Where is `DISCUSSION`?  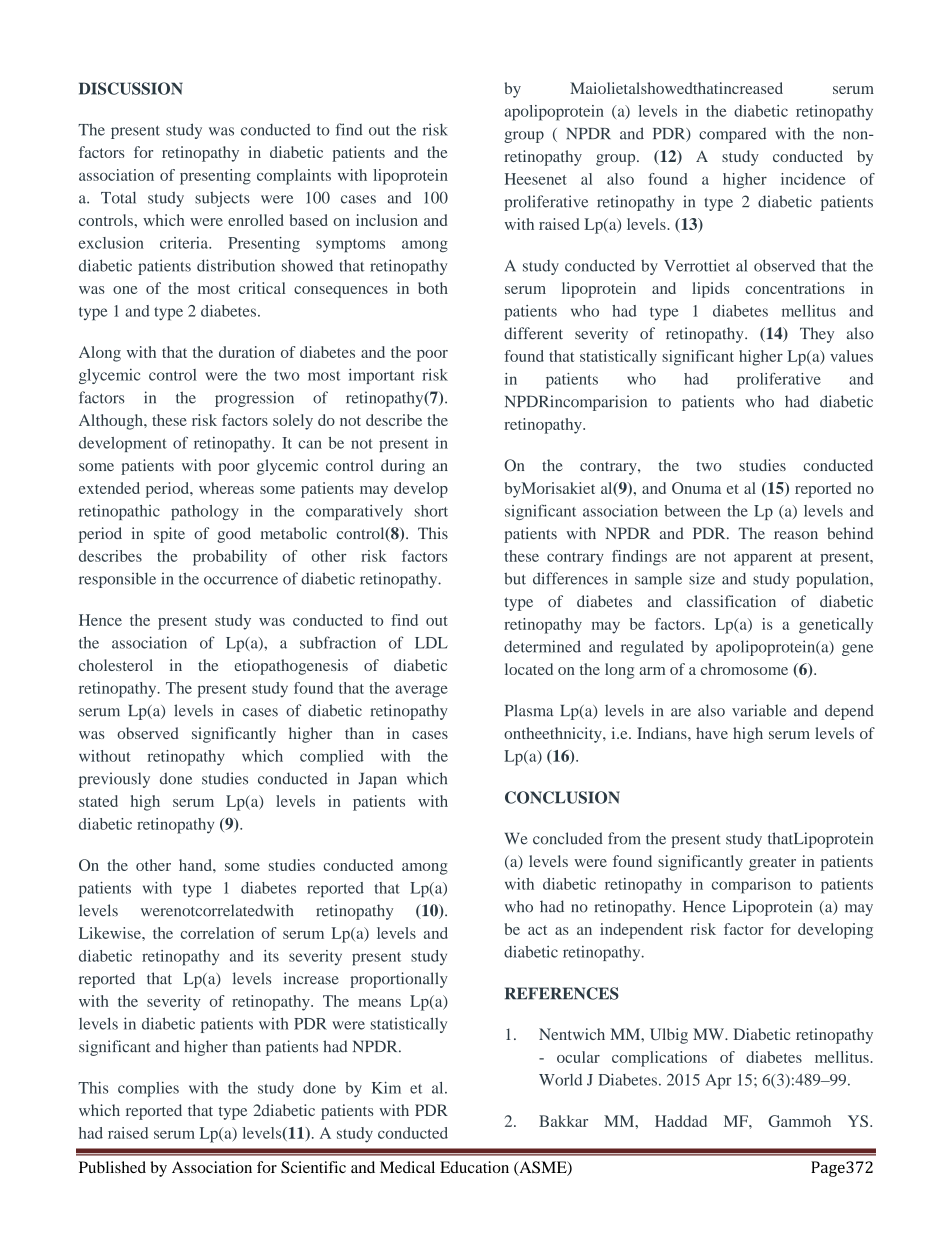
DISCUSSION is located at coordinates (131, 88).
